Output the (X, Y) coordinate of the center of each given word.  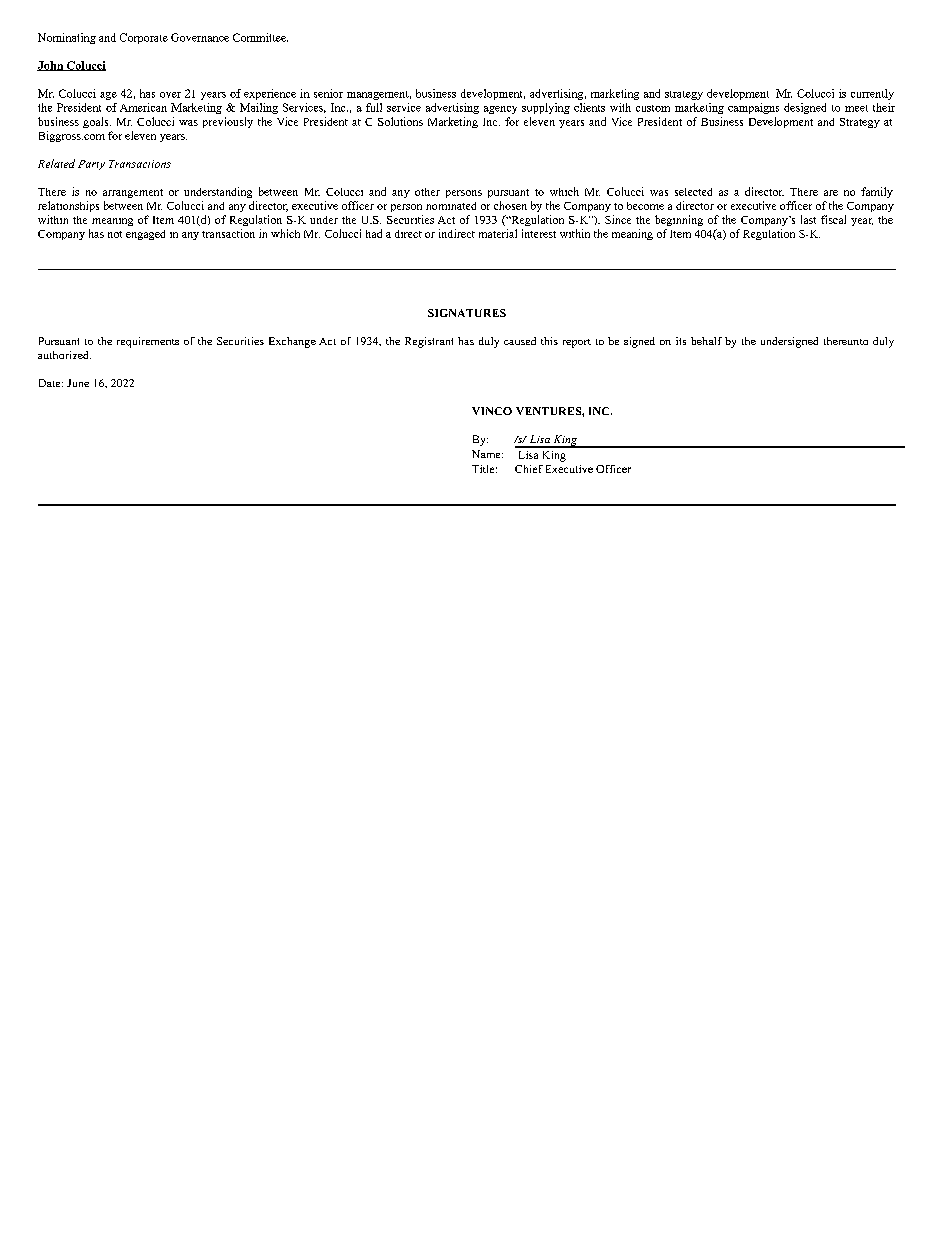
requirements (148, 342)
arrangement (133, 193)
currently (872, 94)
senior (328, 93)
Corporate (144, 38)
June (78, 383)
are (831, 193)
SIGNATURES (467, 313)
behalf (706, 341)
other (427, 192)
